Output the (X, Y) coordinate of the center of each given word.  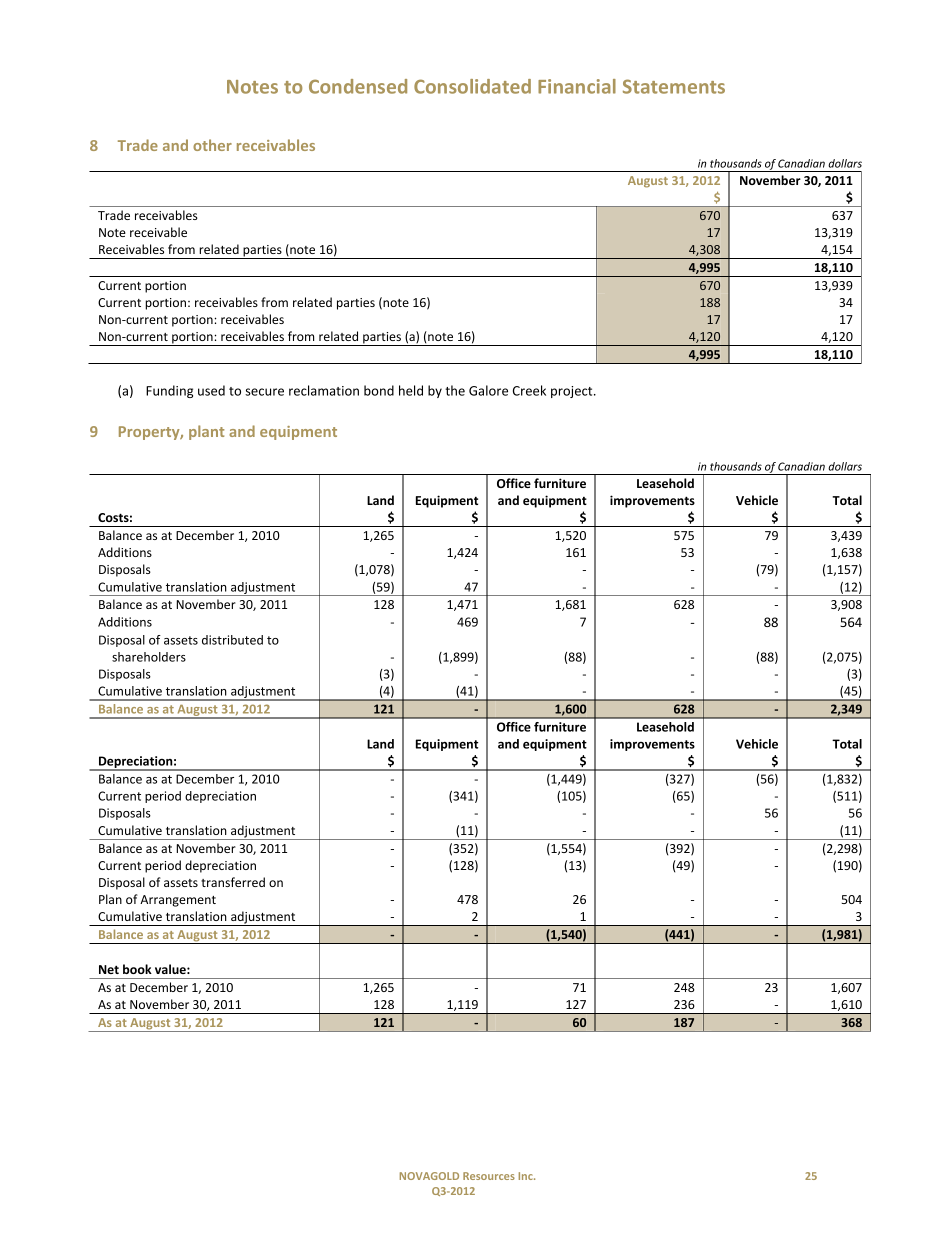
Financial (577, 86)
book (137, 969)
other (212, 145)
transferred (233, 882)
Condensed (358, 86)
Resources (489, 1176)
